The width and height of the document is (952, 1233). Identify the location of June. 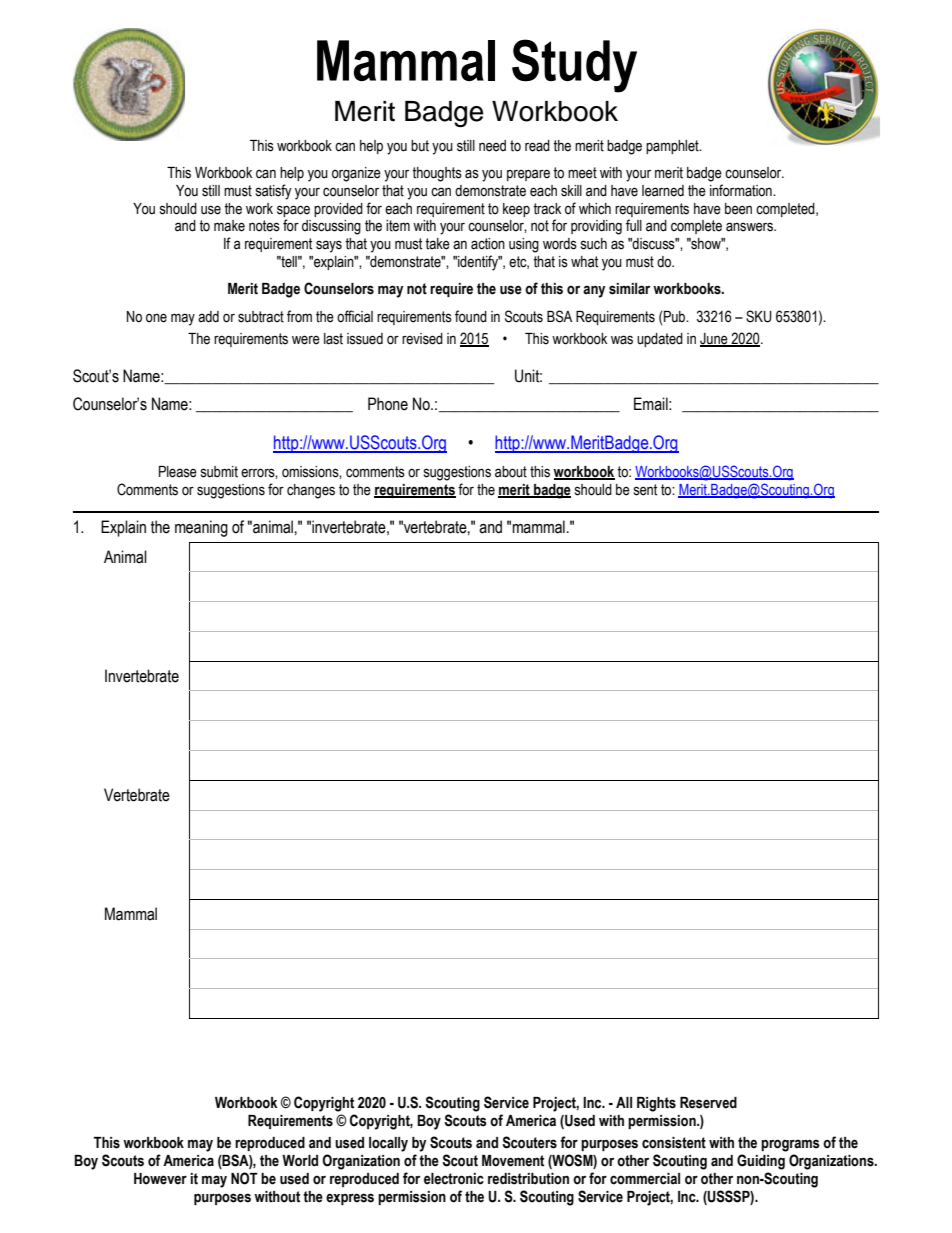
(715, 340).
